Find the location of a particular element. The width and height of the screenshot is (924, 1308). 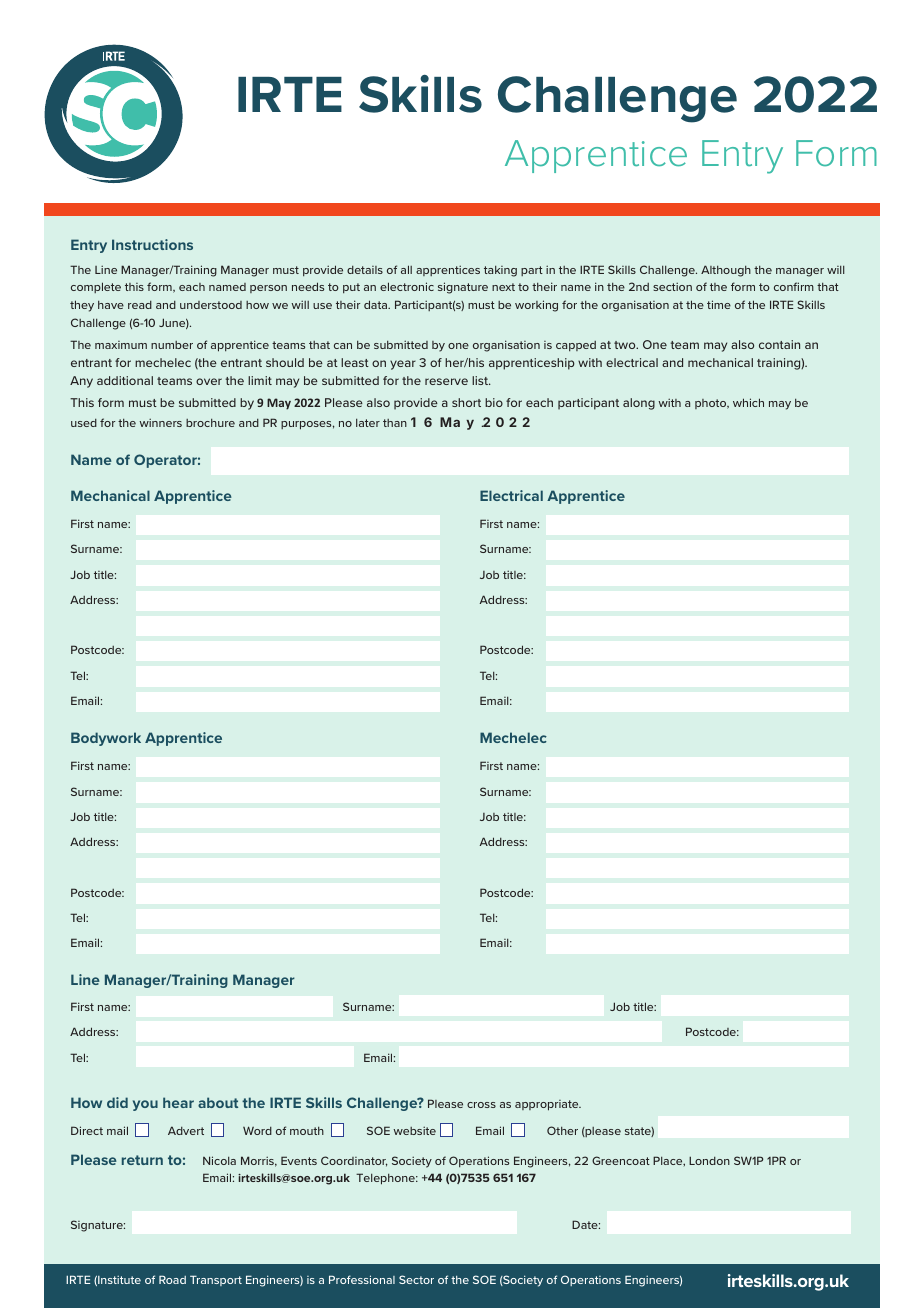

than is located at coordinates (395, 423).
